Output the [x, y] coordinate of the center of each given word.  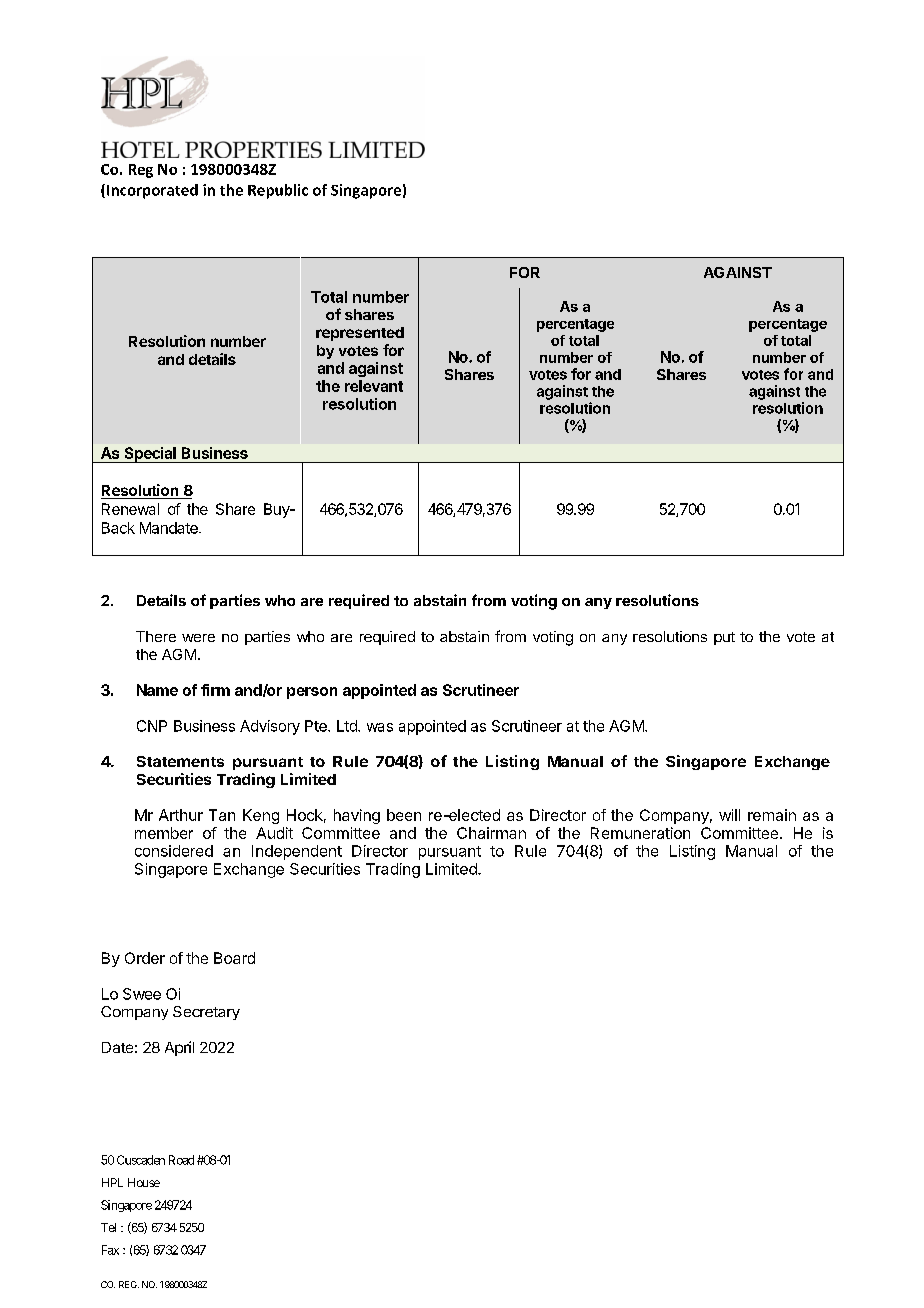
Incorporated [152, 191]
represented [360, 334]
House [144, 1182]
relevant [374, 386]
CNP [152, 726]
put [724, 638]
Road [181, 1160]
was [380, 727]
